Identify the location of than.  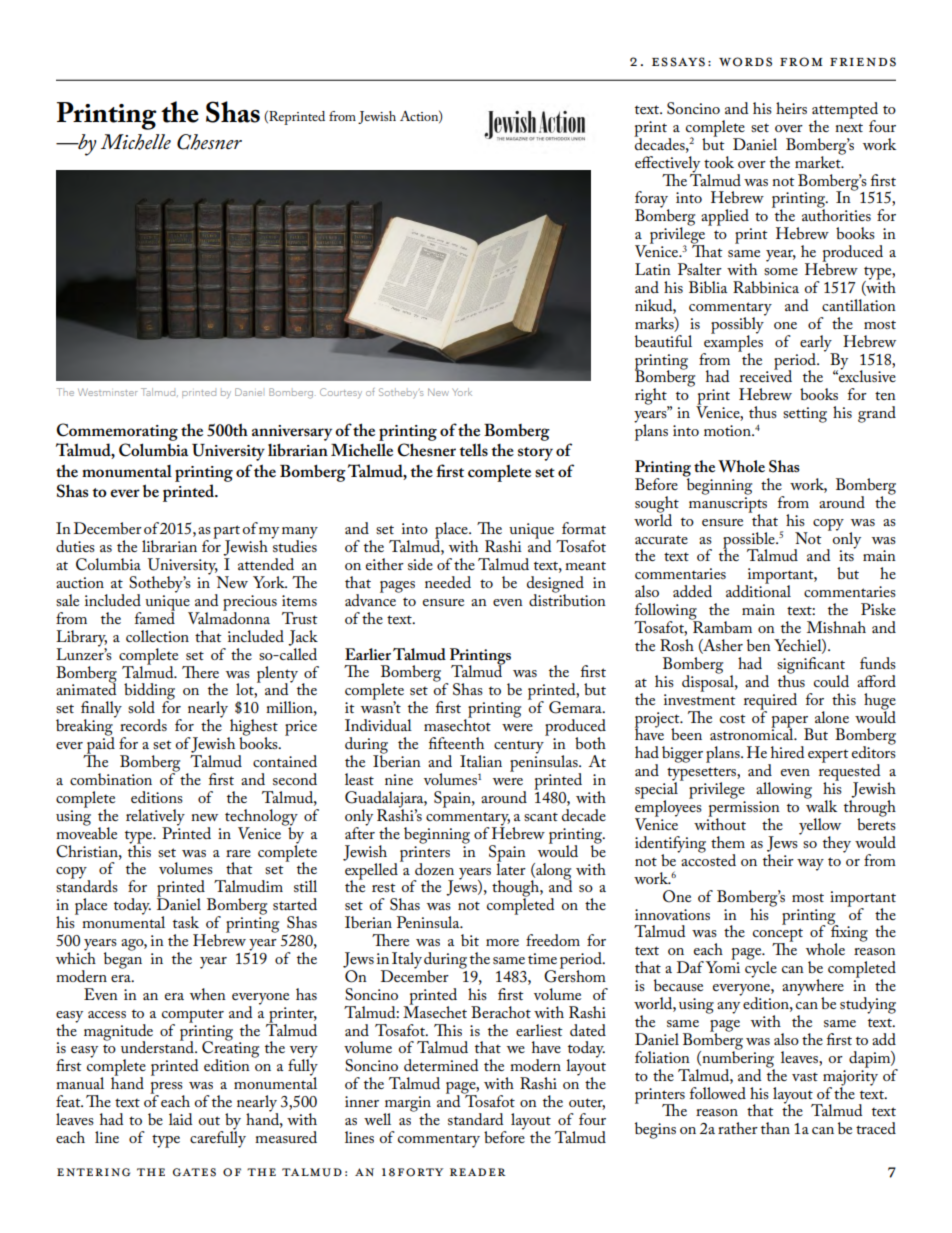
(775, 1128).
